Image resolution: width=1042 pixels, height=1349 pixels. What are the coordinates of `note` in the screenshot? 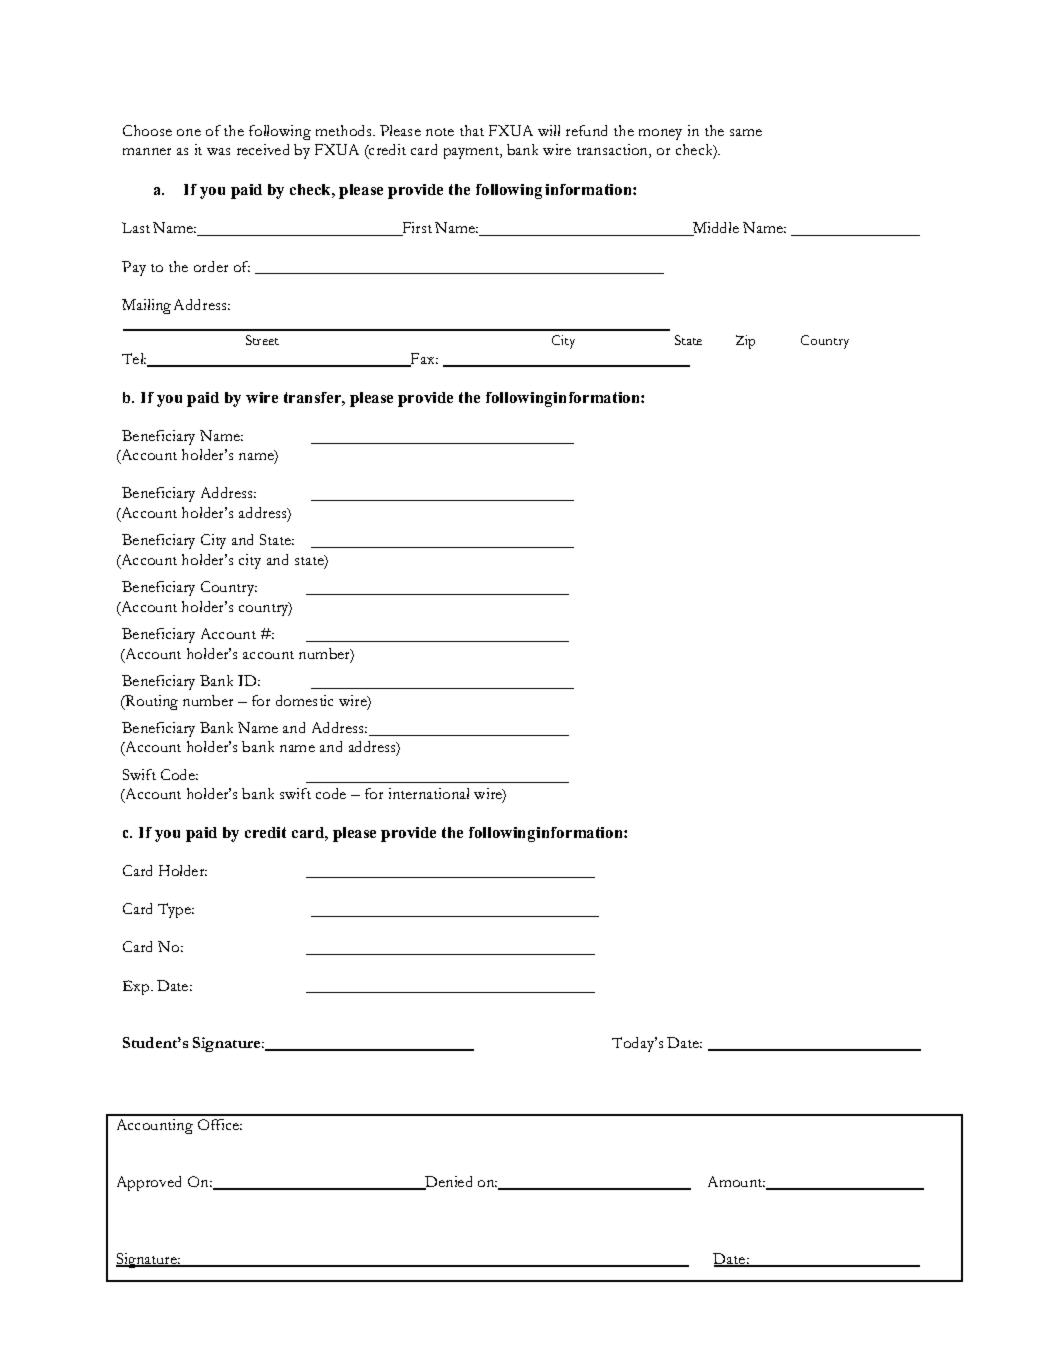 It's located at (440, 132).
